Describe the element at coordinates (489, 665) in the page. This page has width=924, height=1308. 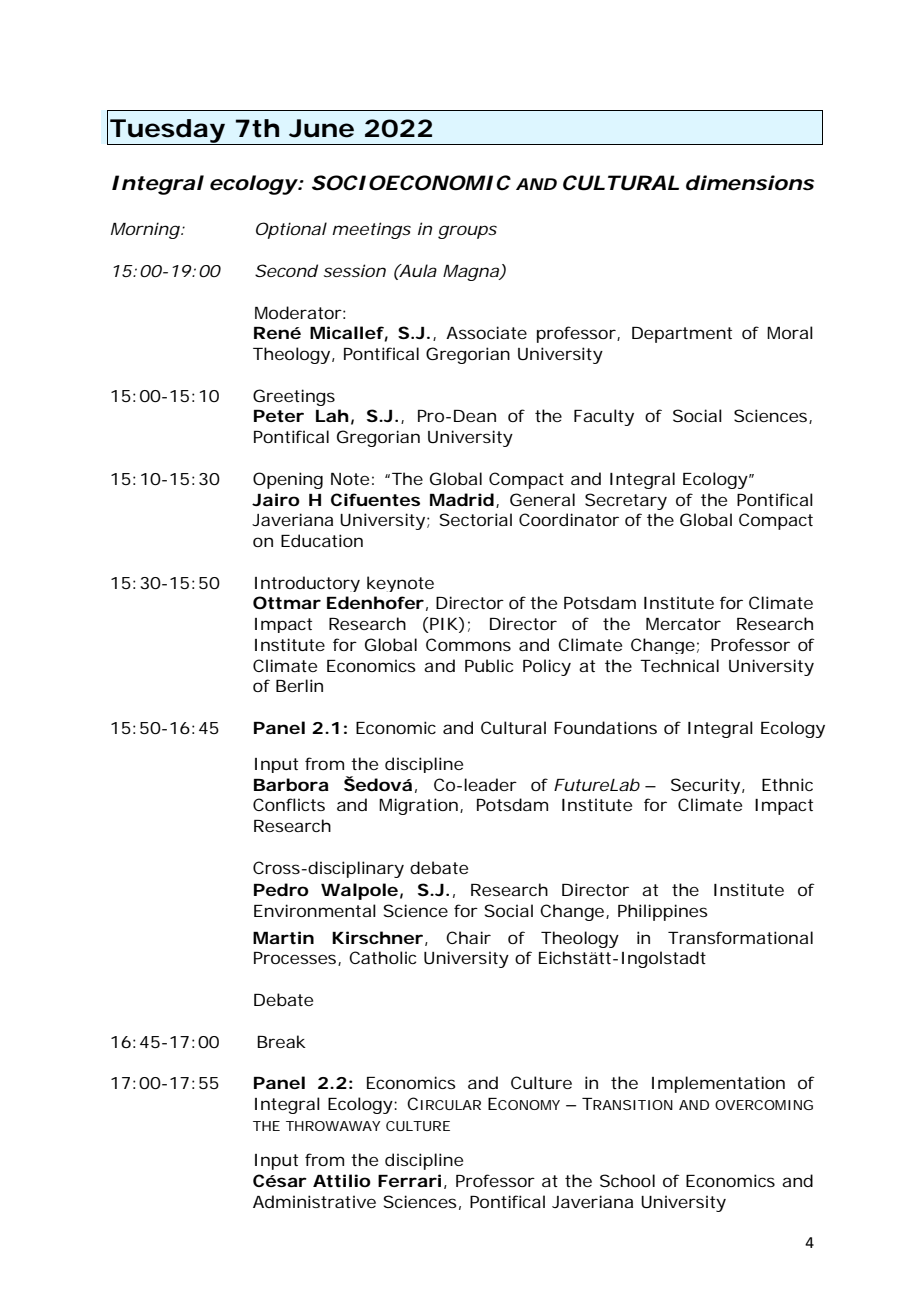
I see `Public` at that location.
